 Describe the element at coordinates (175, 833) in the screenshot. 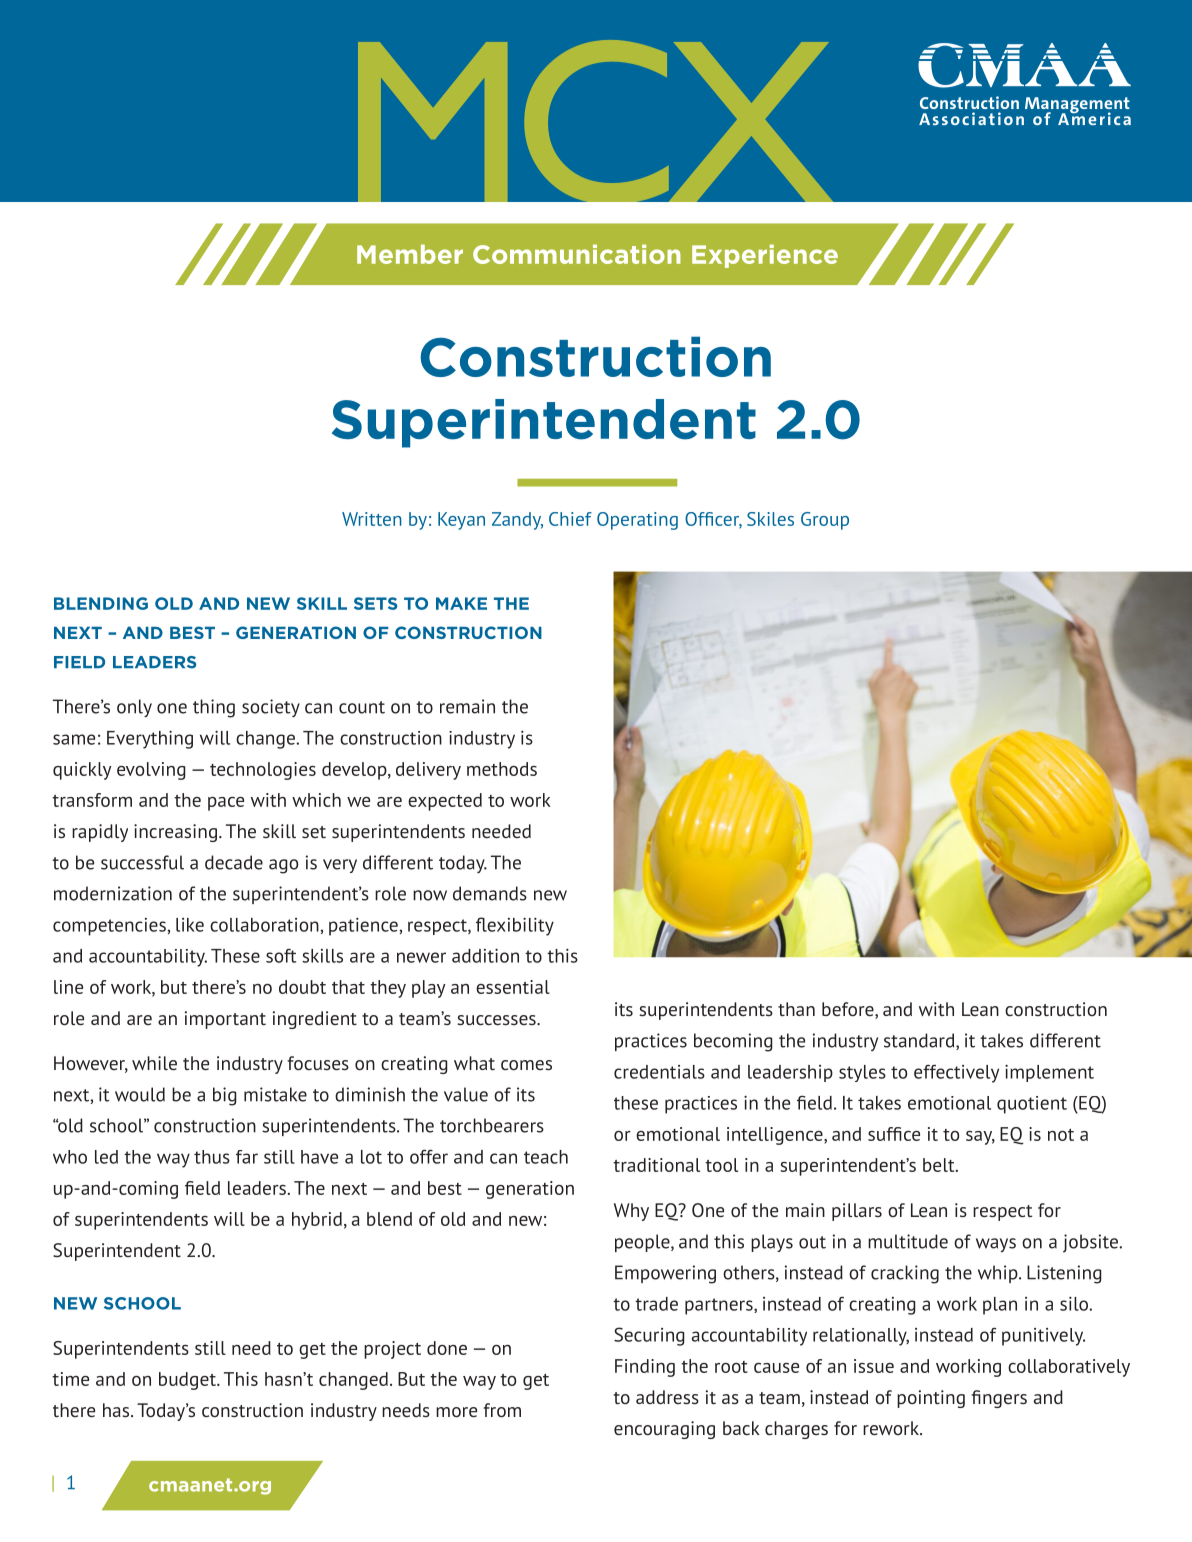

I see `increasing` at that location.
